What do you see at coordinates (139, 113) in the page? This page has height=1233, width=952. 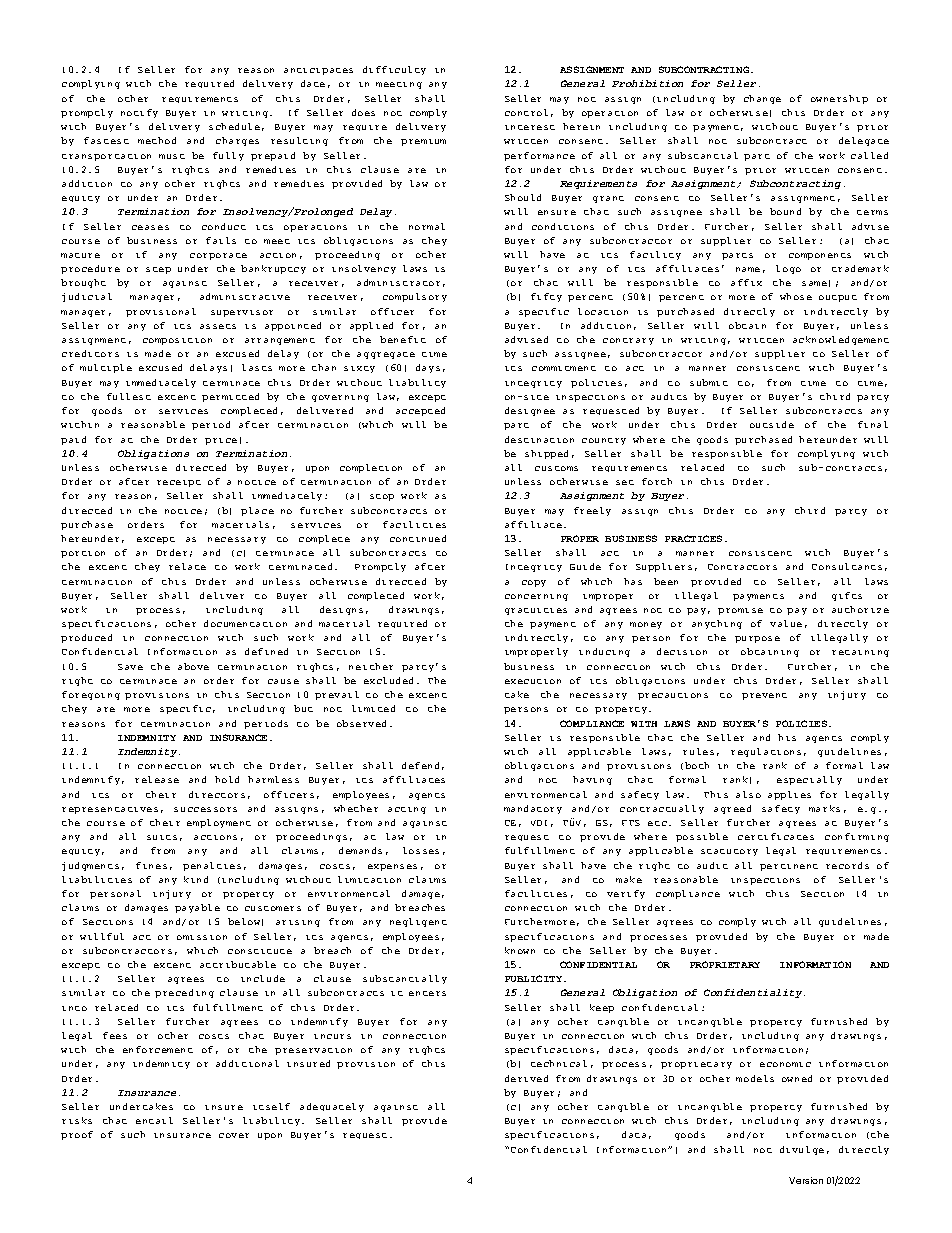 I see `notify` at bounding box center [139, 113].
